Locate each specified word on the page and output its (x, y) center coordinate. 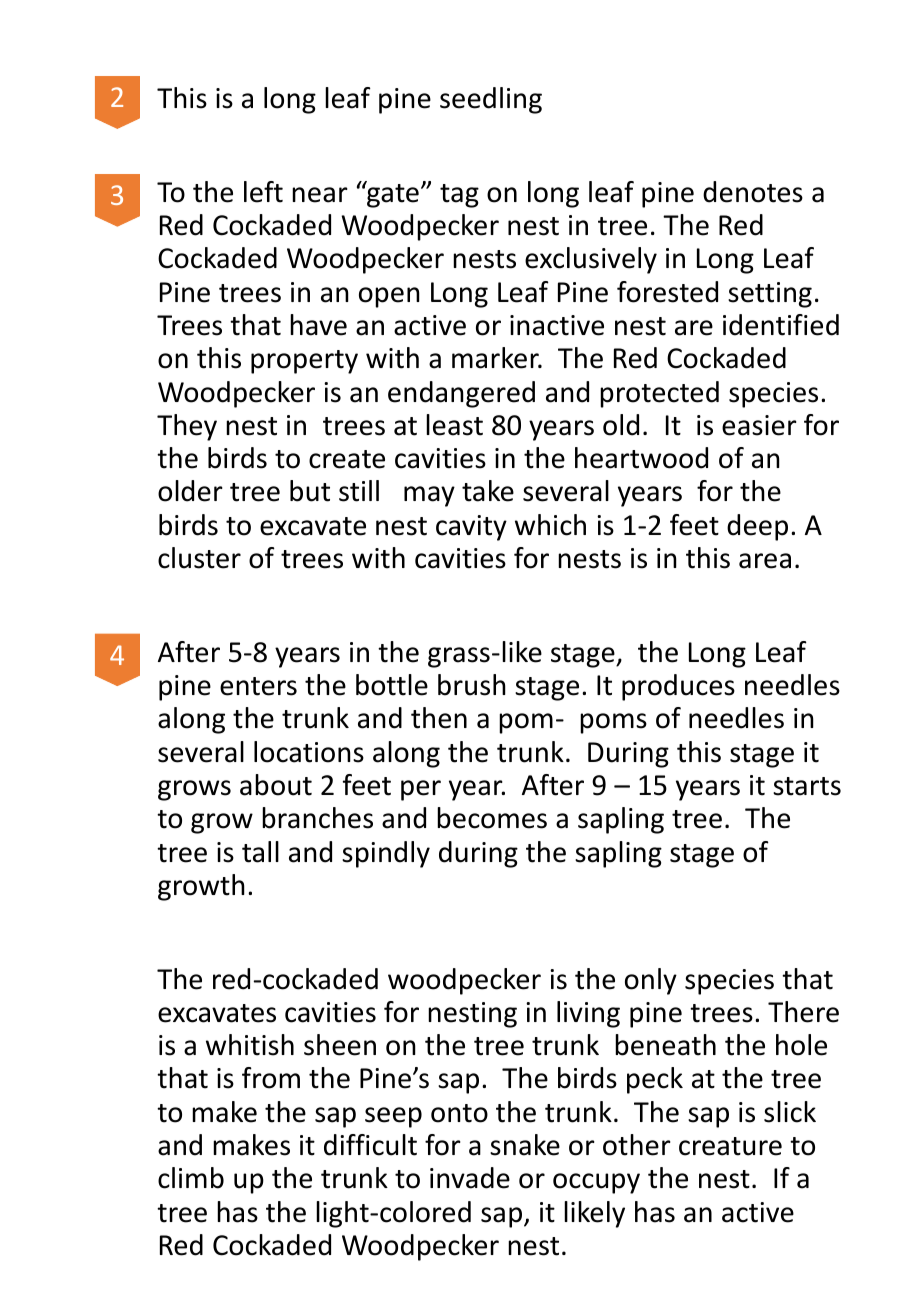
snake (525, 1145)
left (263, 192)
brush (472, 685)
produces (678, 687)
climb (191, 1178)
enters (258, 686)
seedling (491, 100)
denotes (753, 192)
